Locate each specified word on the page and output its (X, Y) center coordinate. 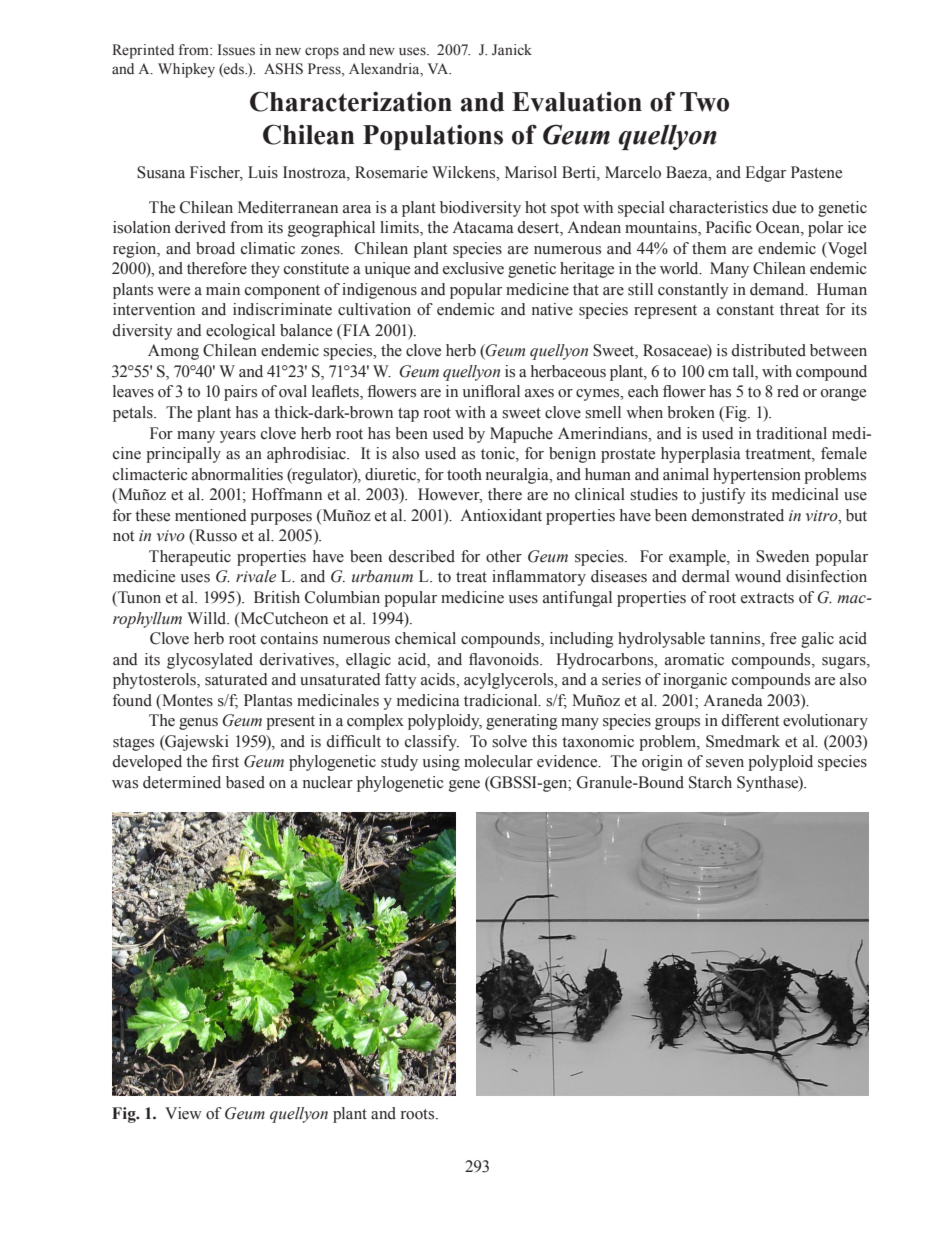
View (183, 1113)
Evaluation (577, 102)
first (225, 761)
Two (704, 102)
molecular (498, 761)
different (750, 720)
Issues (236, 50)
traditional (791, 433)
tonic (499, 454)
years (238, 437)
